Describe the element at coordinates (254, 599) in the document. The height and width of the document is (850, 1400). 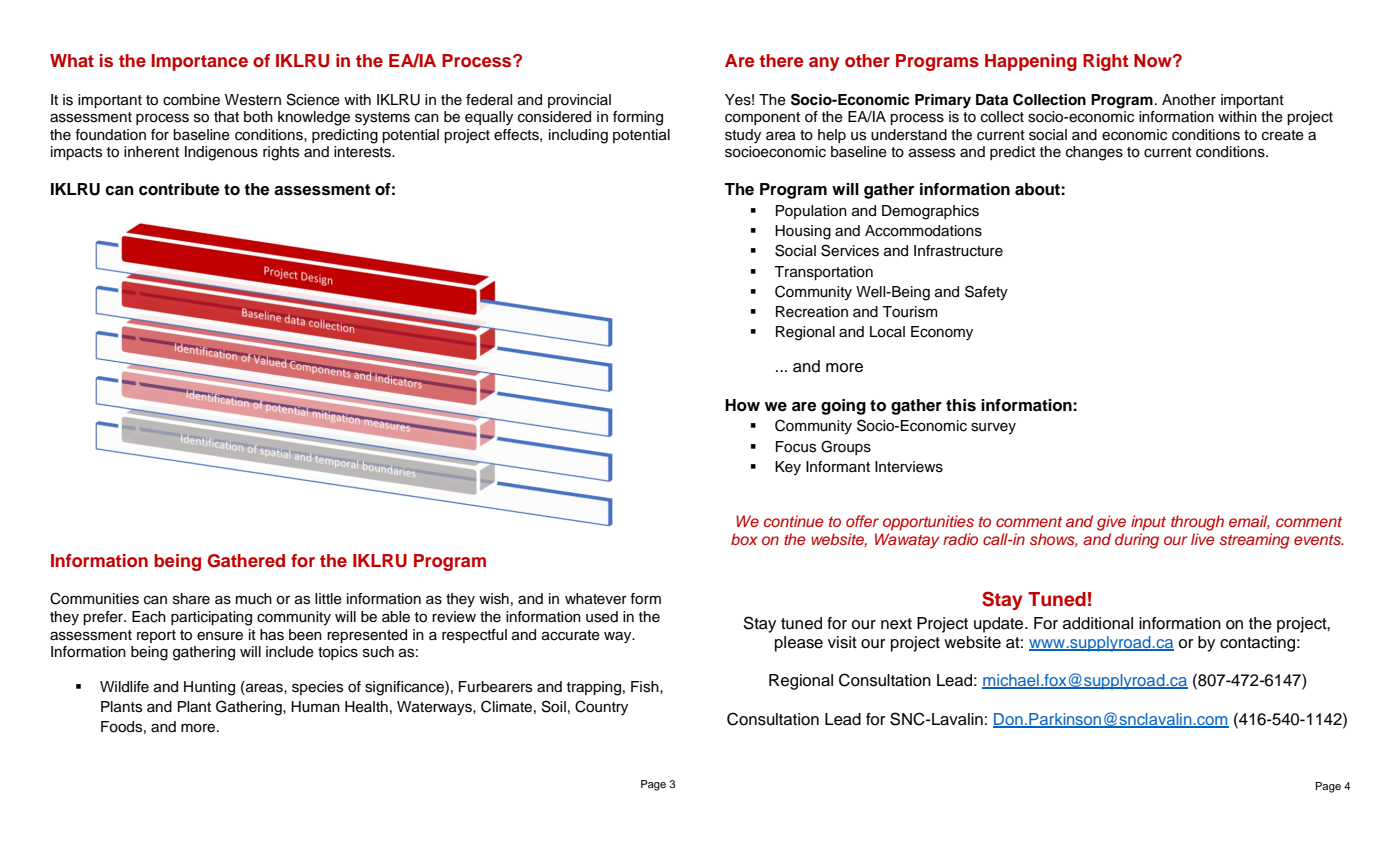
I see `much` at that location.
